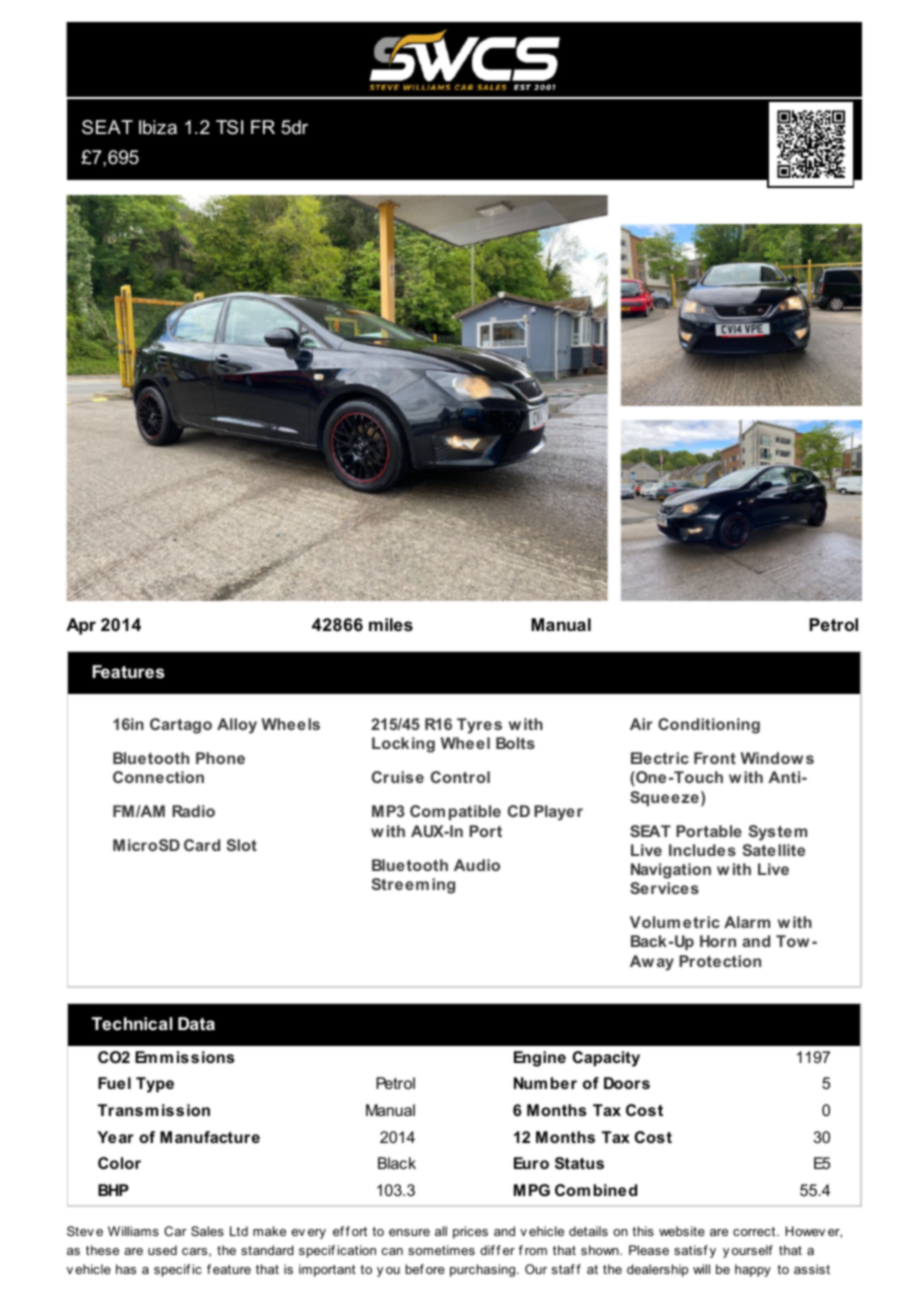 This screenshot has width=924, height=1303. What do you see at coordinates (229, 127) in the screenshot?
I see `TSI` at bounding box center [229, 127].
